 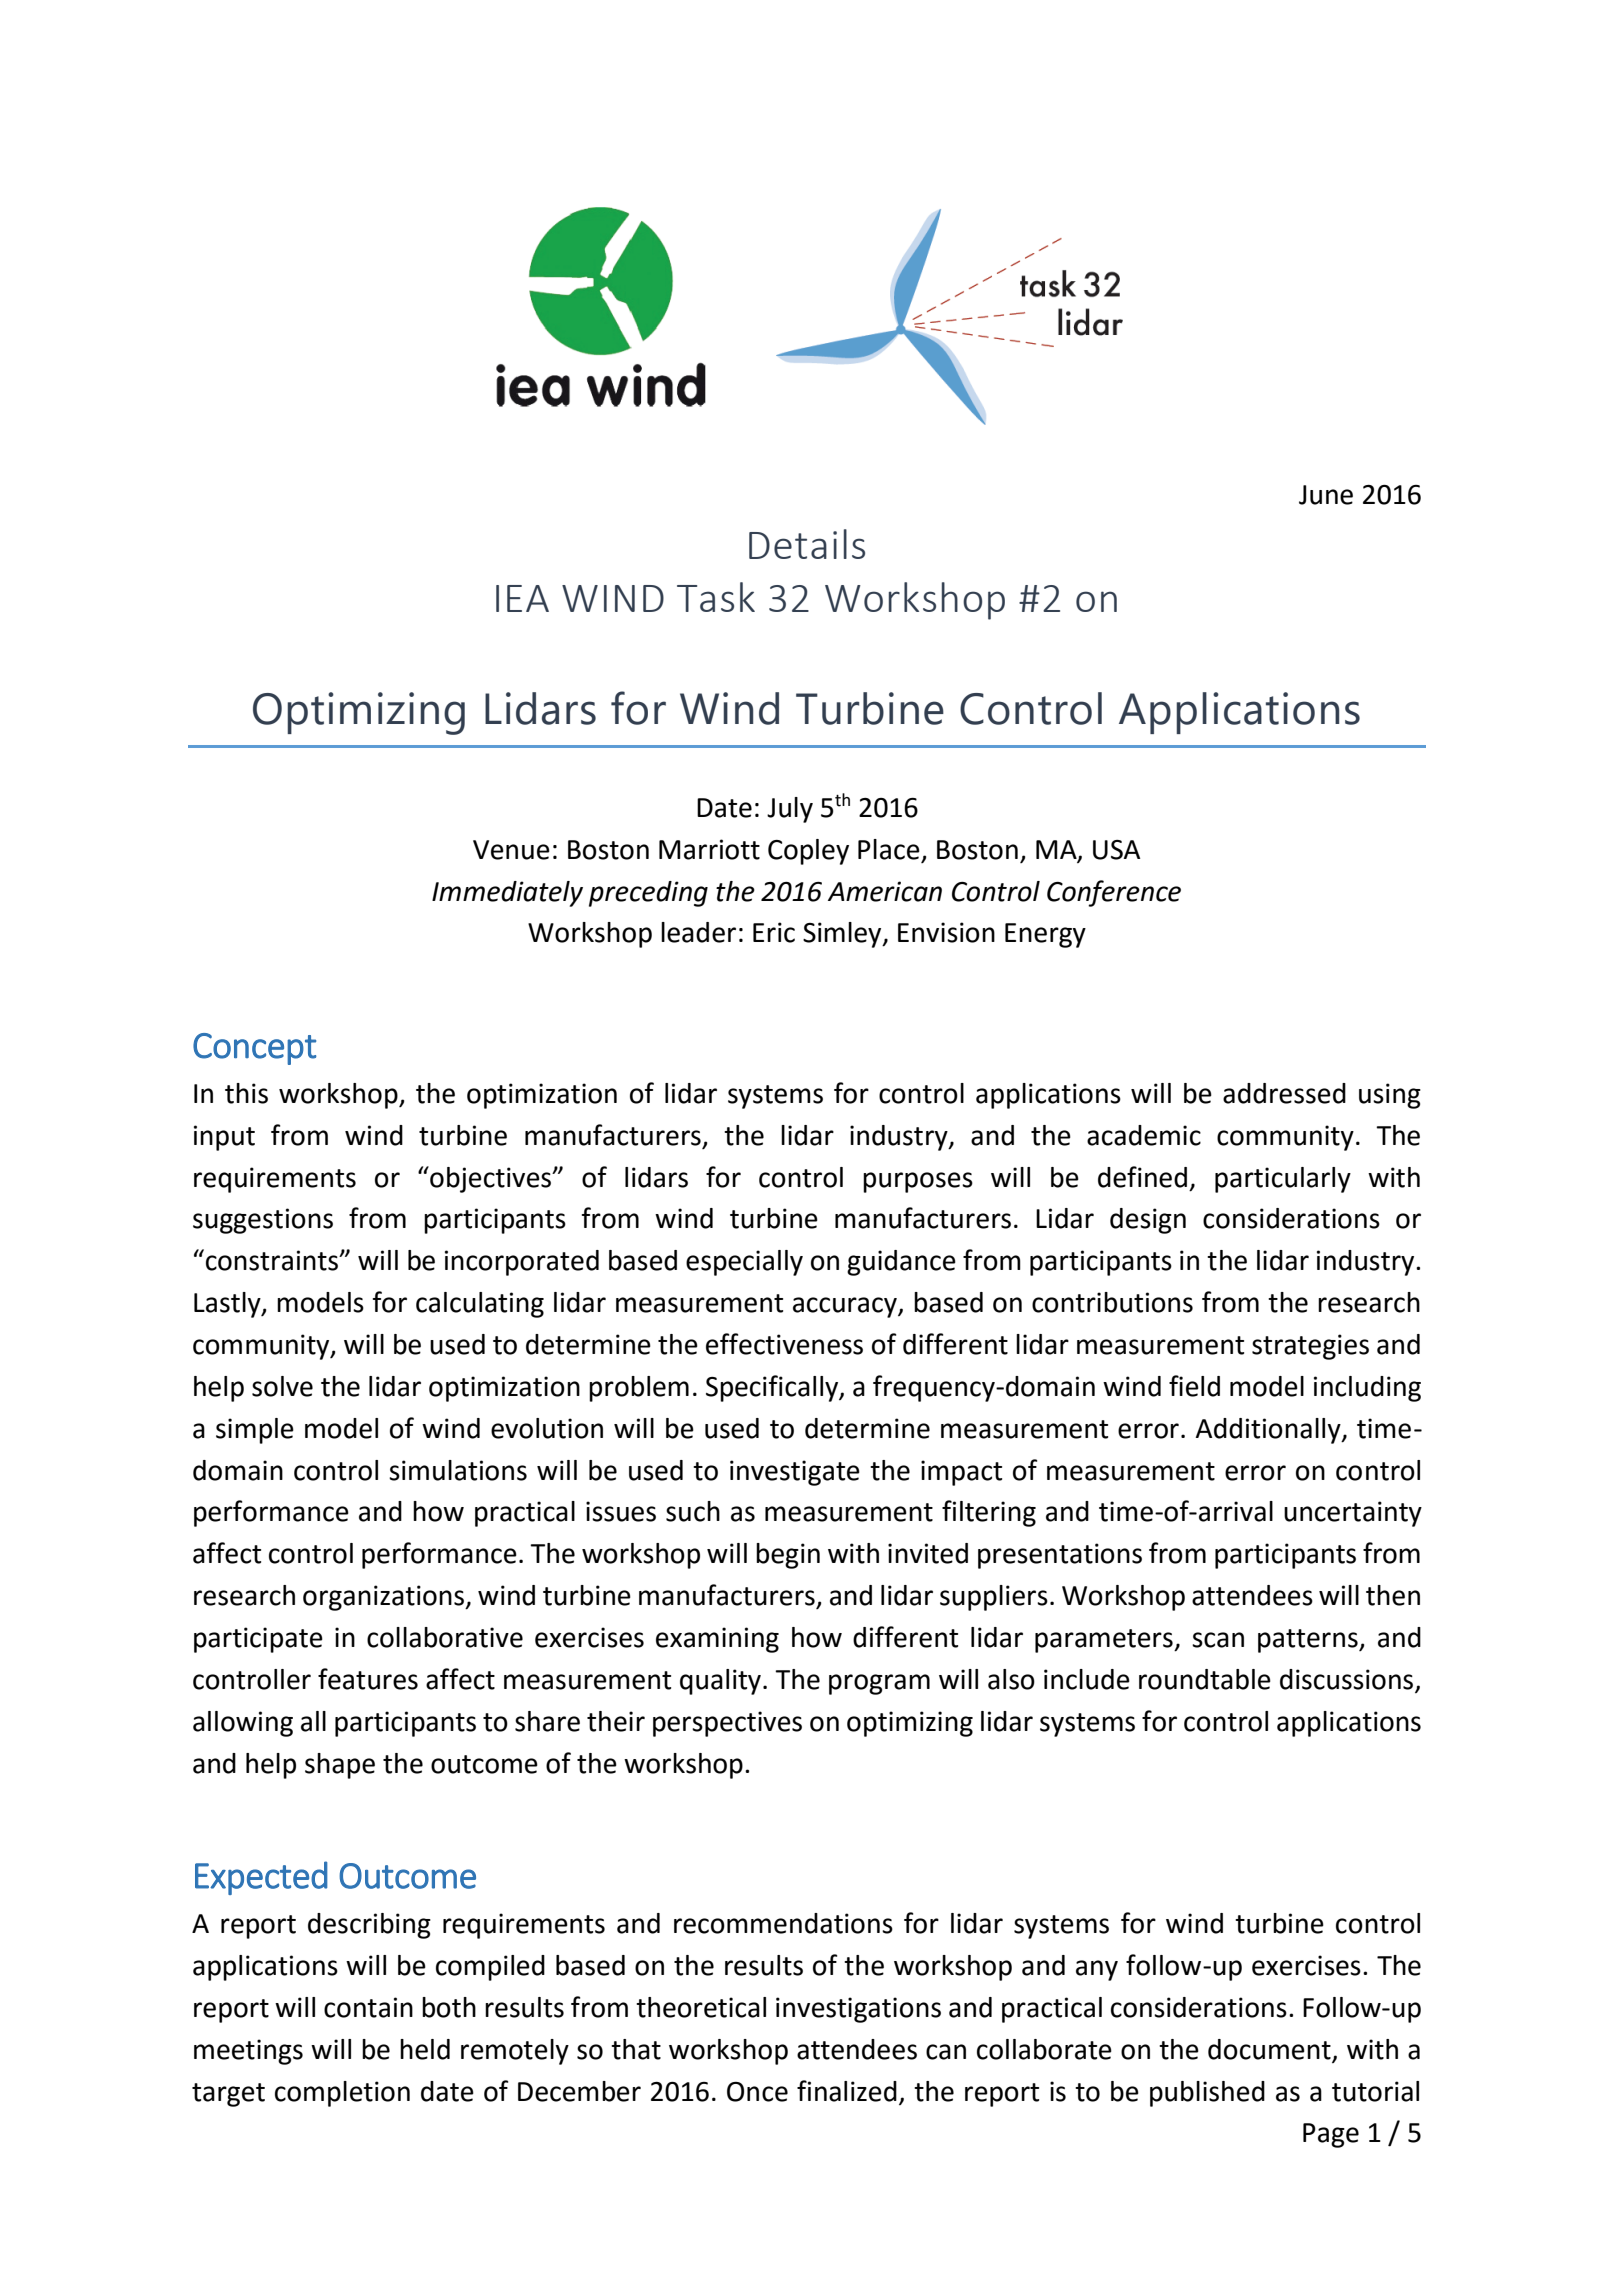 I want to click on Immediately, so click(x=507, y=894).
